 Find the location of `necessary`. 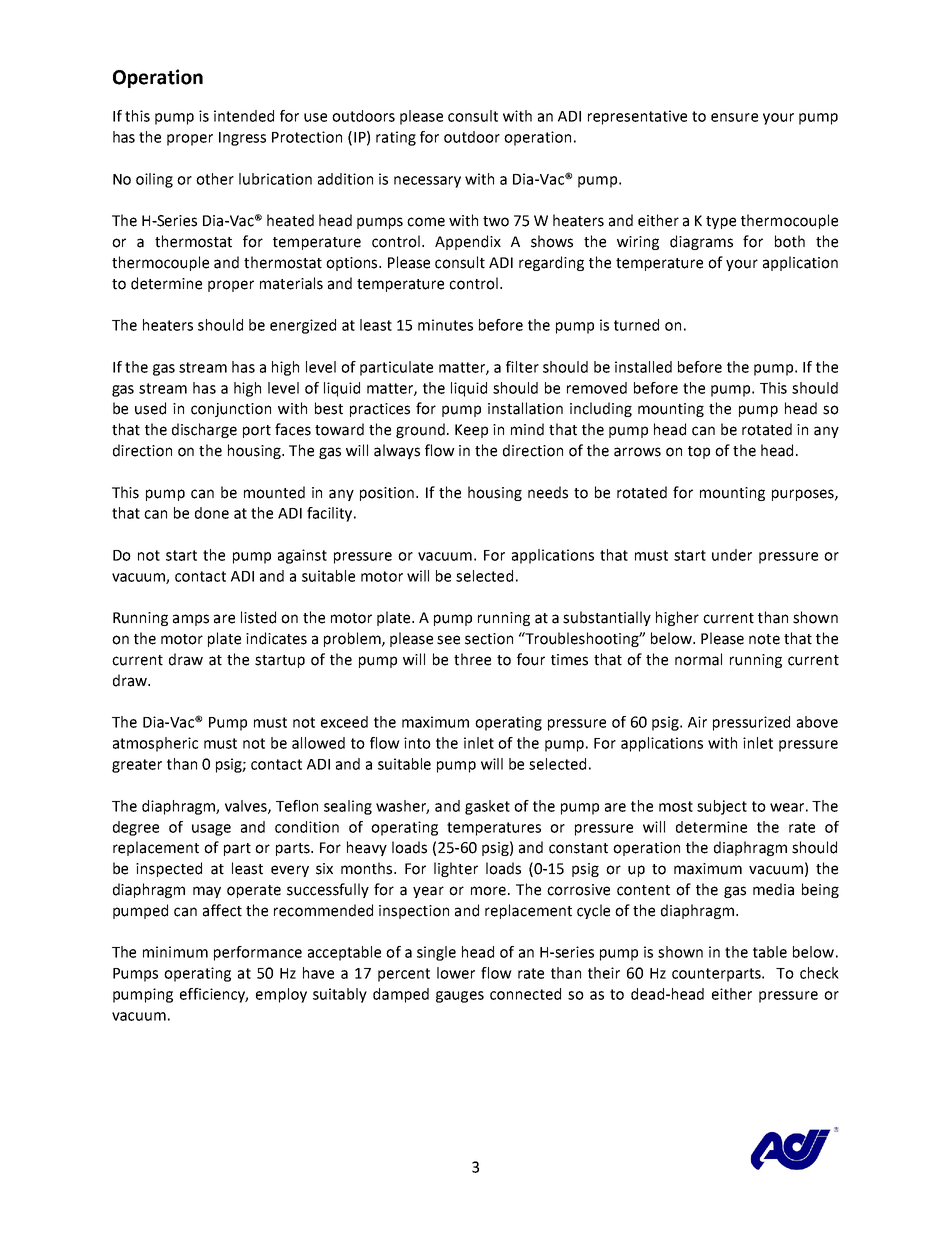

necessary is located at coordinates (427, 182).
